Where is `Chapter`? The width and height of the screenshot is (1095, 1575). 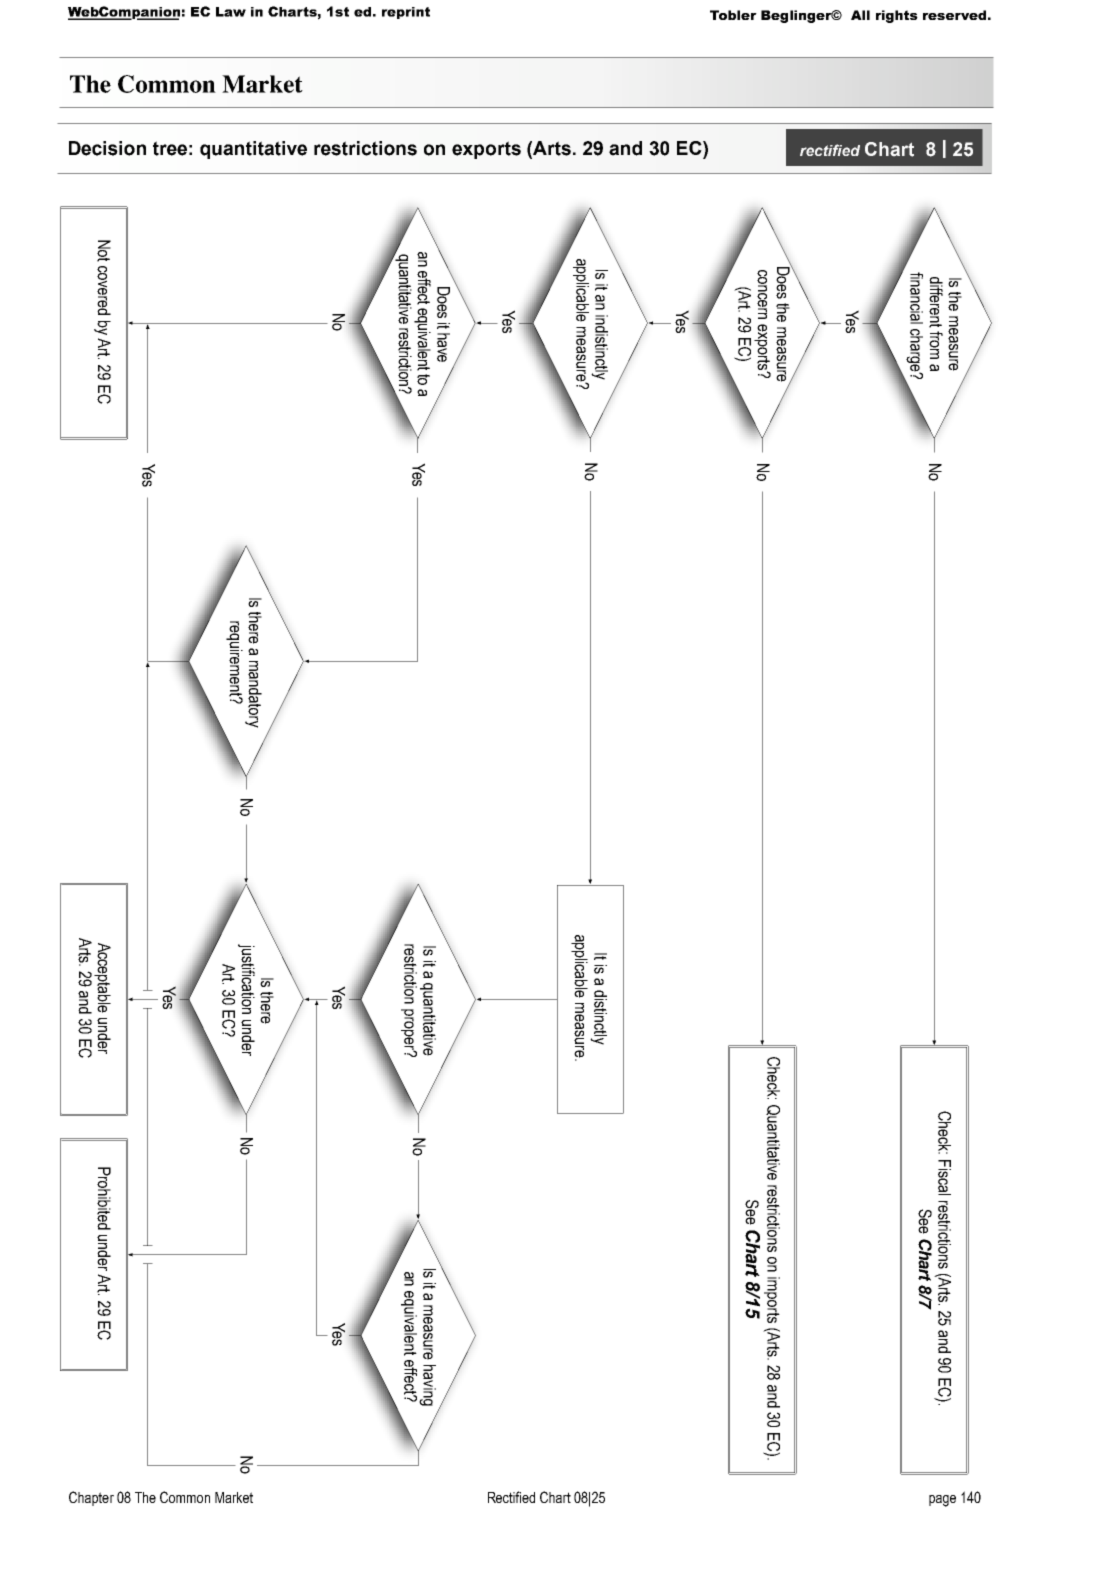
Chapter is located at coordinates (91, 1498).
